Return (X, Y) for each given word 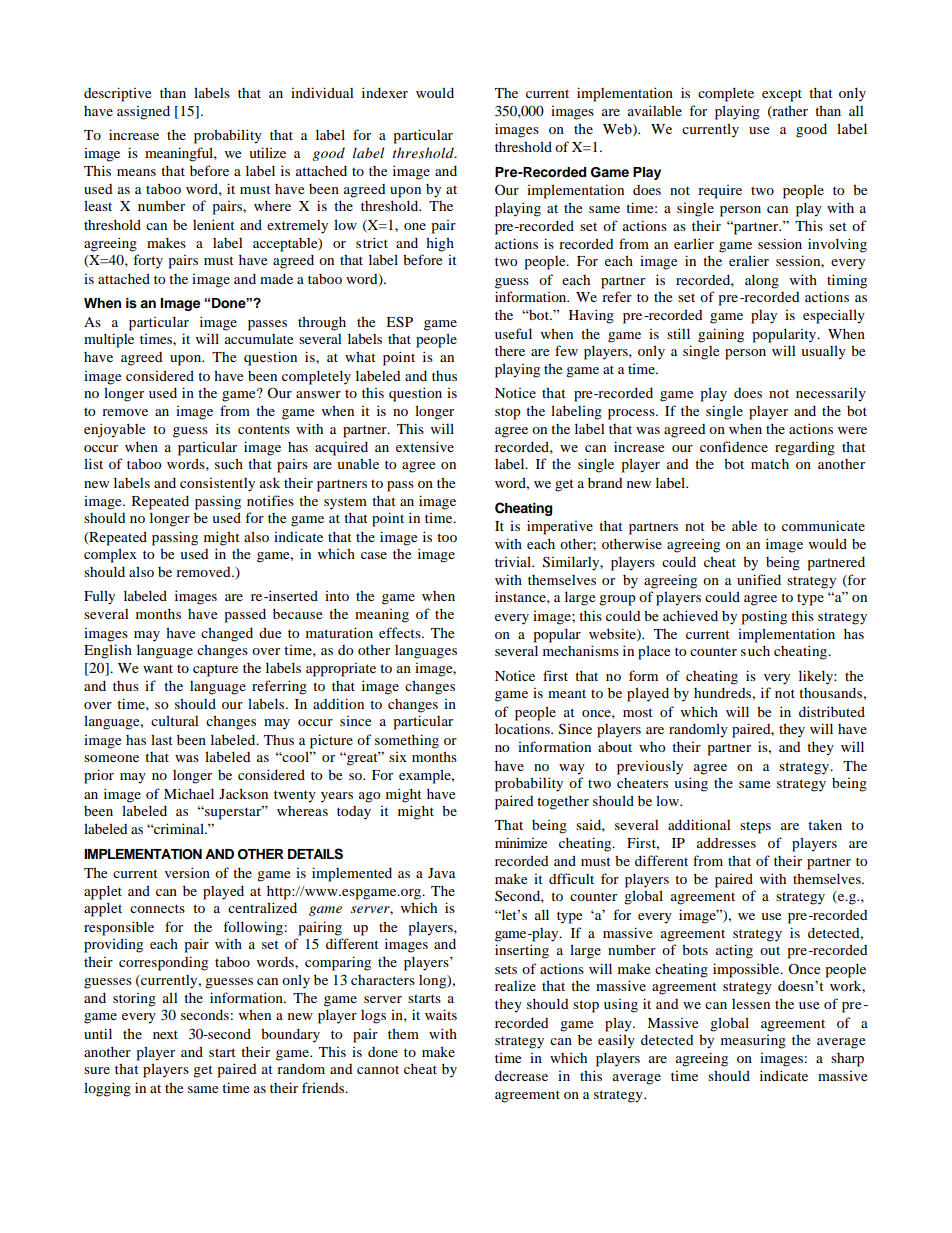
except (782, 95)
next (165, 1034)
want (158, 668)
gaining (721, 335)
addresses (726, 842)
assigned (143, 112)
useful (513, 333)
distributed (832, 711)
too (447, 537)
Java (442, 873)
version (187, 872)
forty (148, 261)
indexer (385, 92)
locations (523, 728)
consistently (217, 485)
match (770, 463)
